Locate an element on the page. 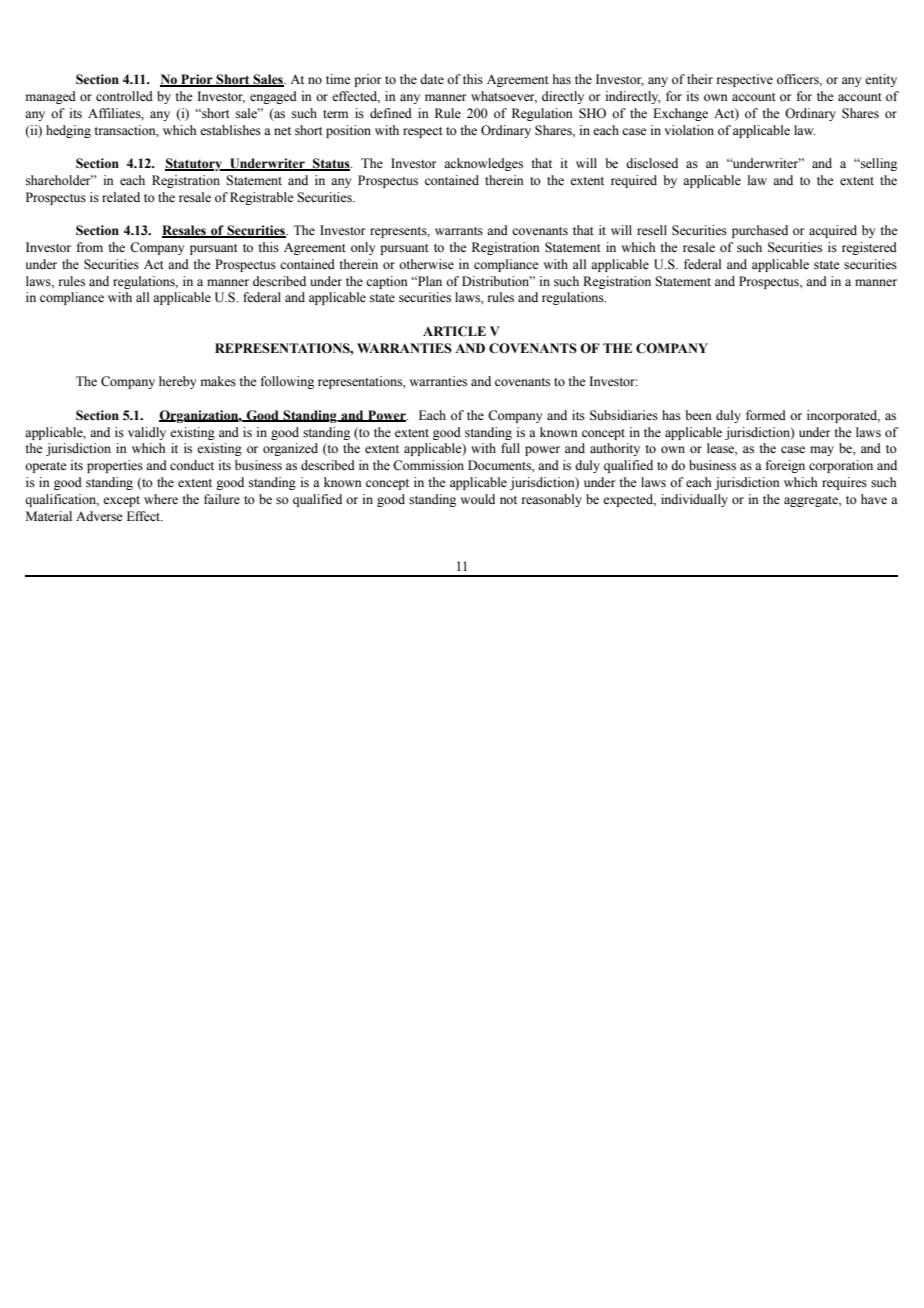 This page has width=924, height=1308. where is located at coordinates (161, 499).
